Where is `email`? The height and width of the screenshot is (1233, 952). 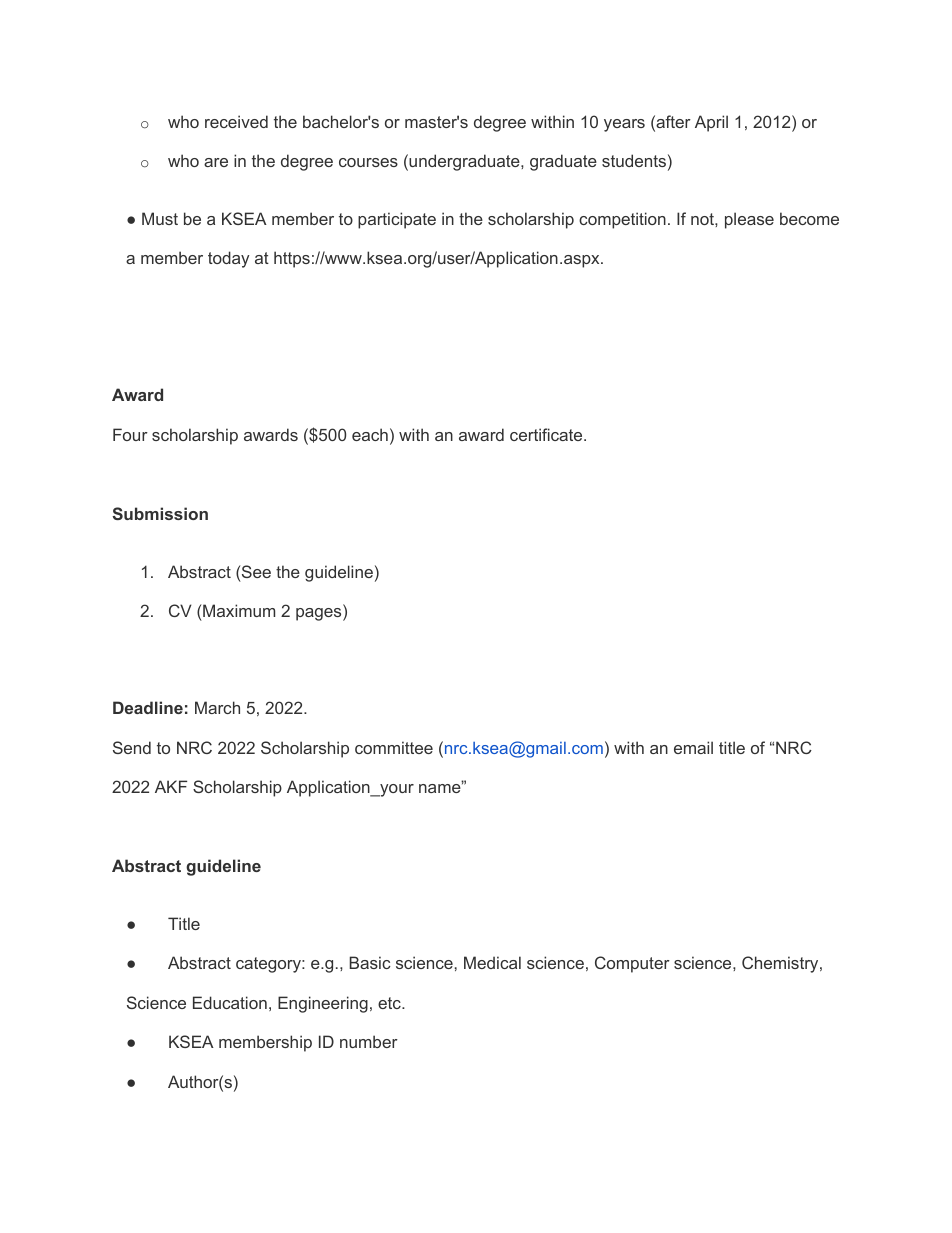
email is located at coordinates (693, 747).
